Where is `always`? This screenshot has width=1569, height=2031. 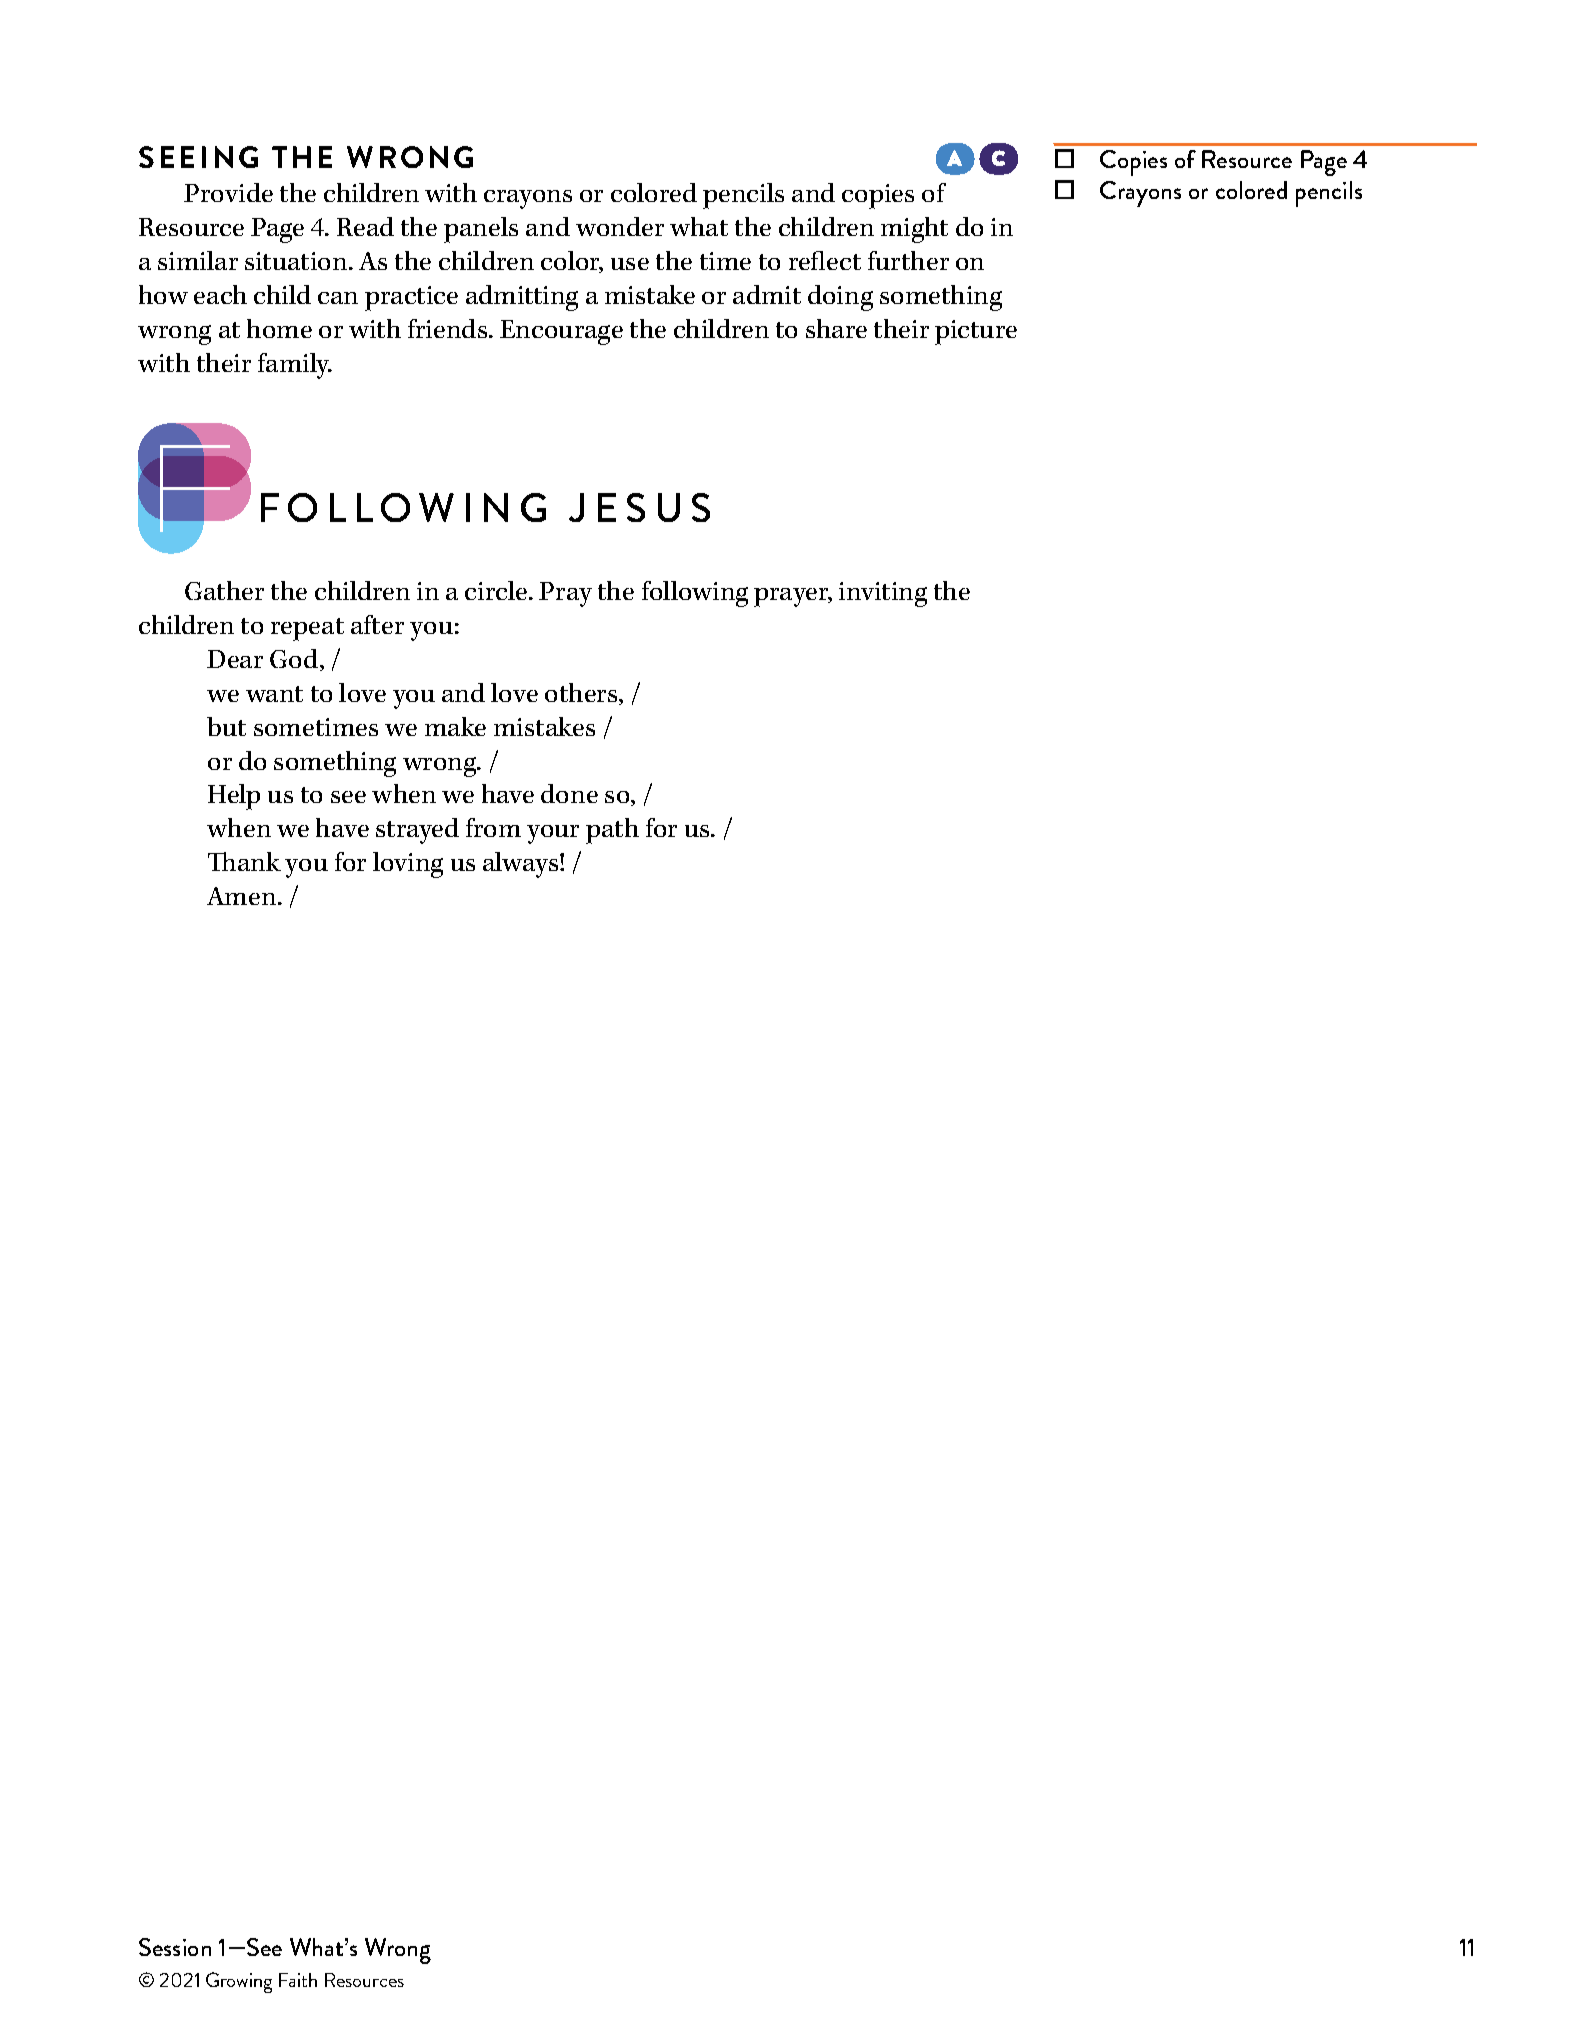
always is located at coordinates (522, 865).
